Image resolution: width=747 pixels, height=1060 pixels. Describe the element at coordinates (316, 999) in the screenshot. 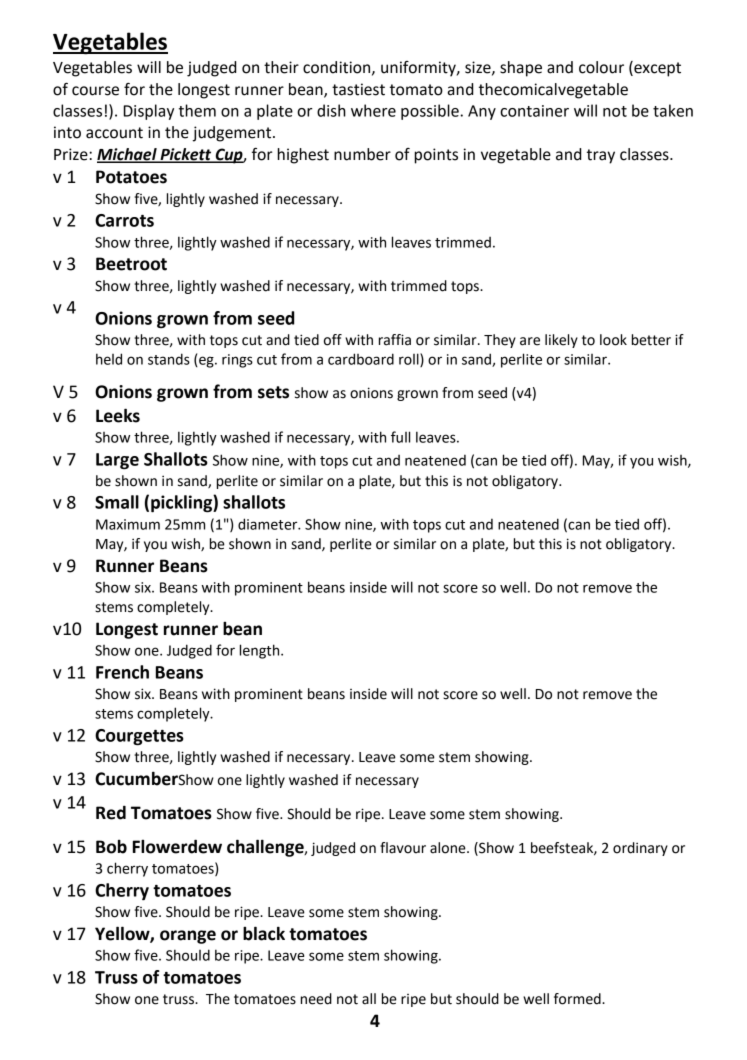

I see `need` at that location.
